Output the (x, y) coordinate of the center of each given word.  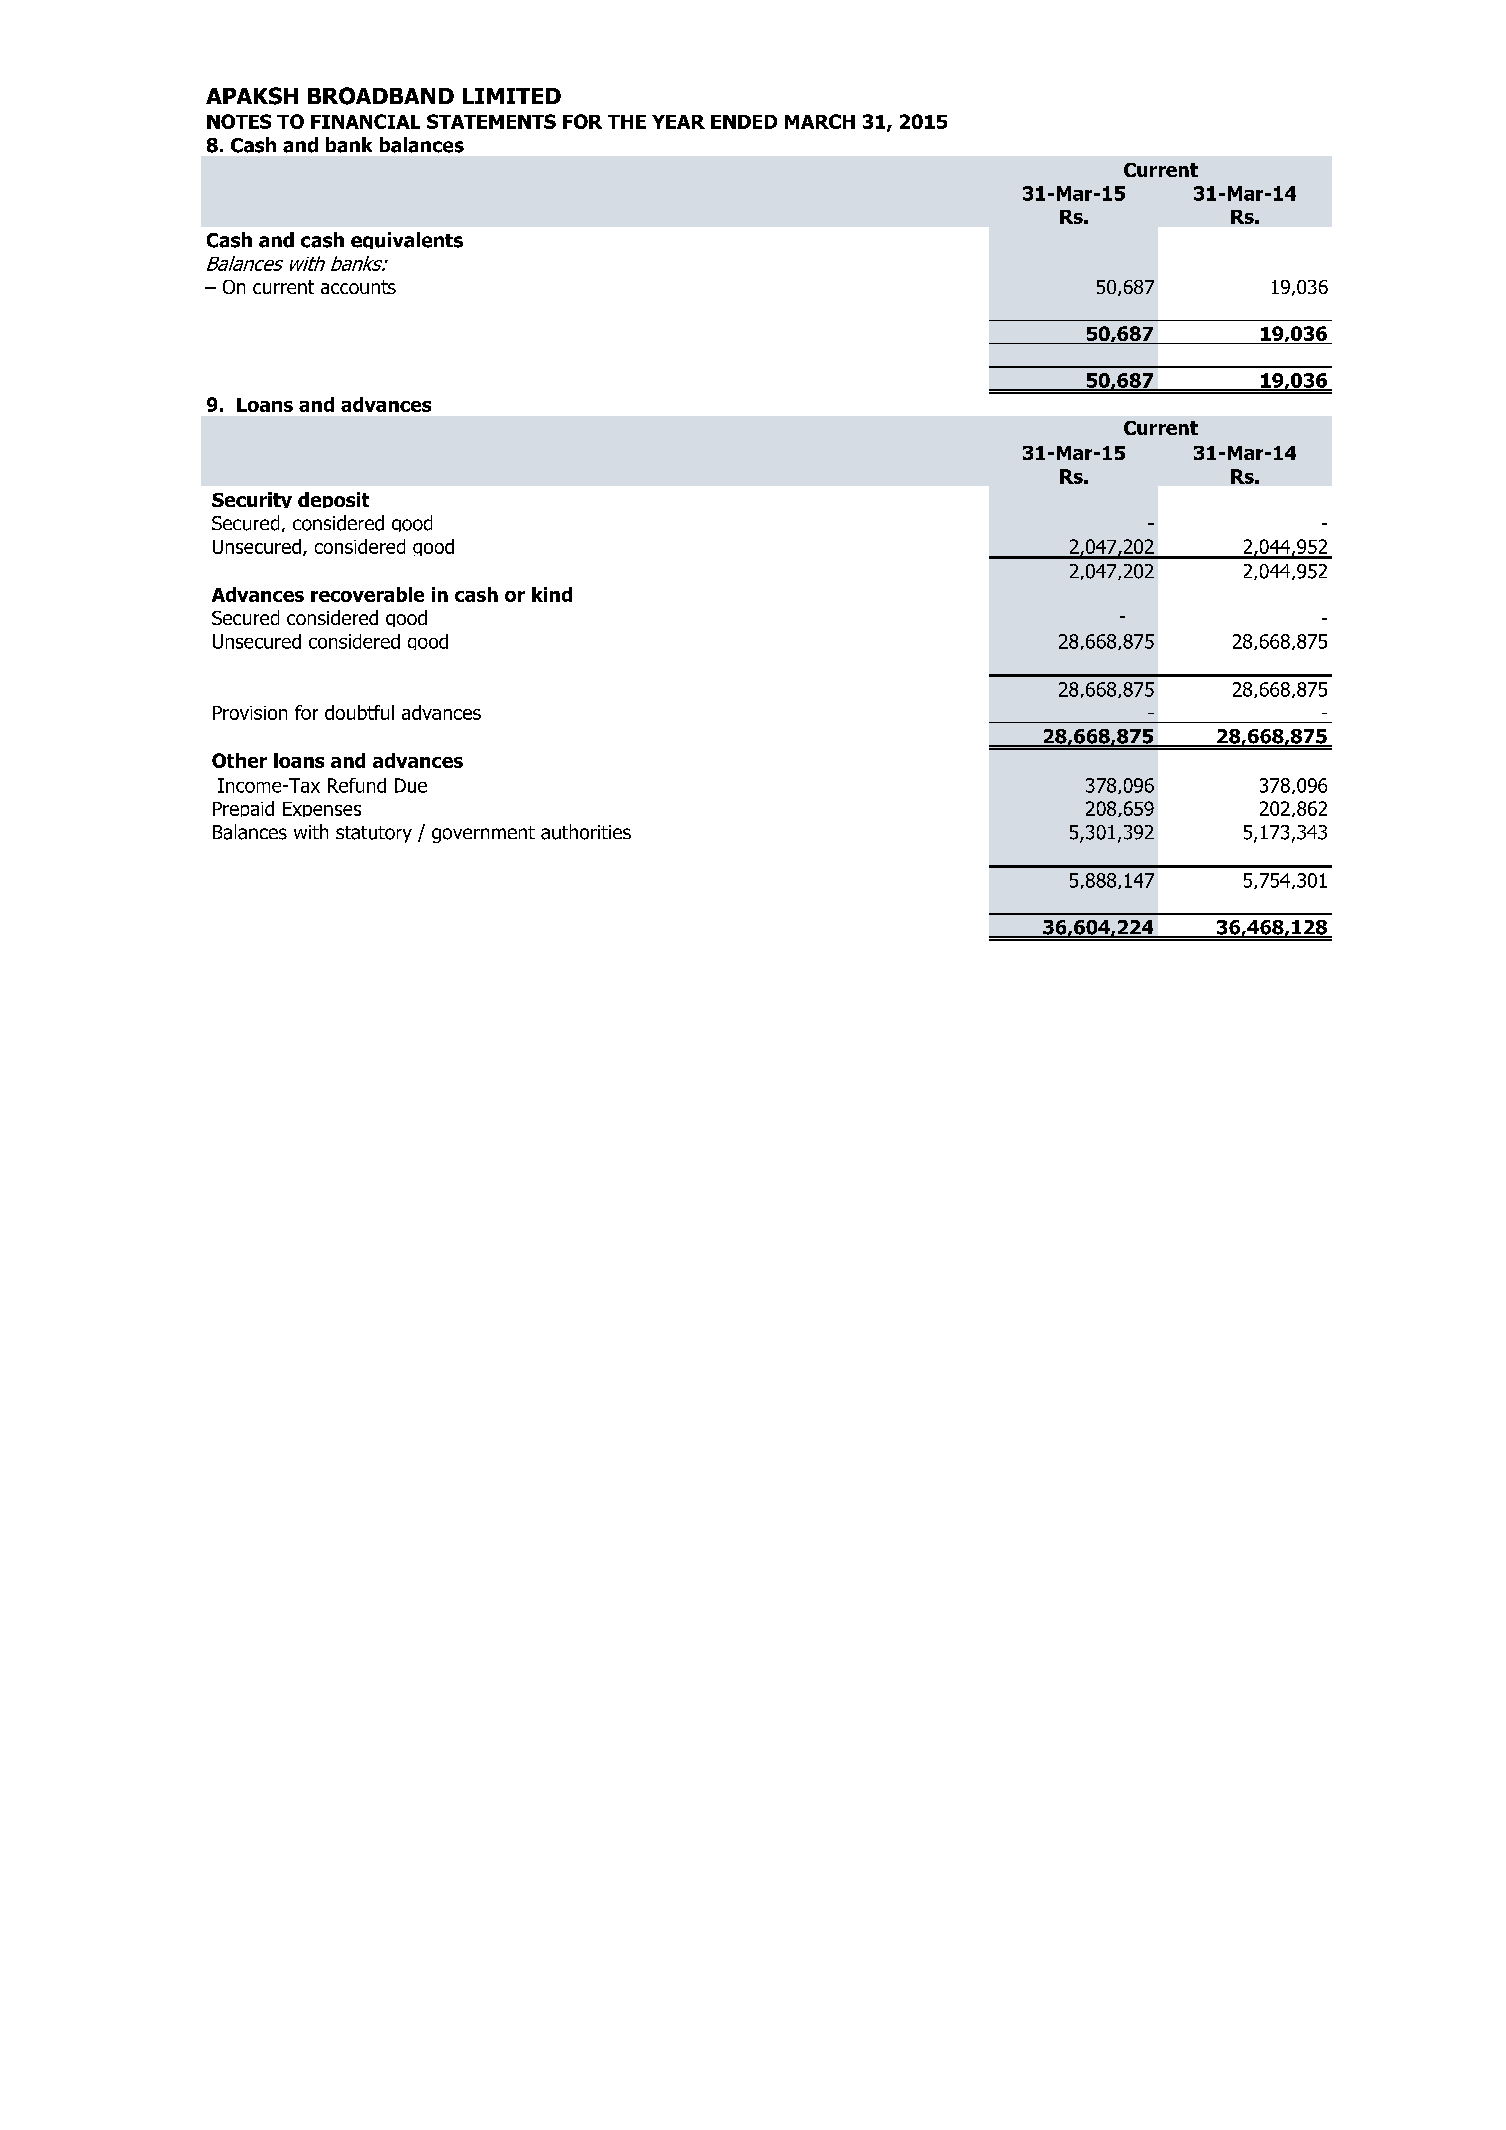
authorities (586, 832)
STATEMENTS (491, 121)
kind (552, 594)
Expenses (322, 809)
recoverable (367, 594)
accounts (358, 287)
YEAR (678, 122)
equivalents (407, 240)
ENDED (744, 122)
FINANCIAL (365, 121)
